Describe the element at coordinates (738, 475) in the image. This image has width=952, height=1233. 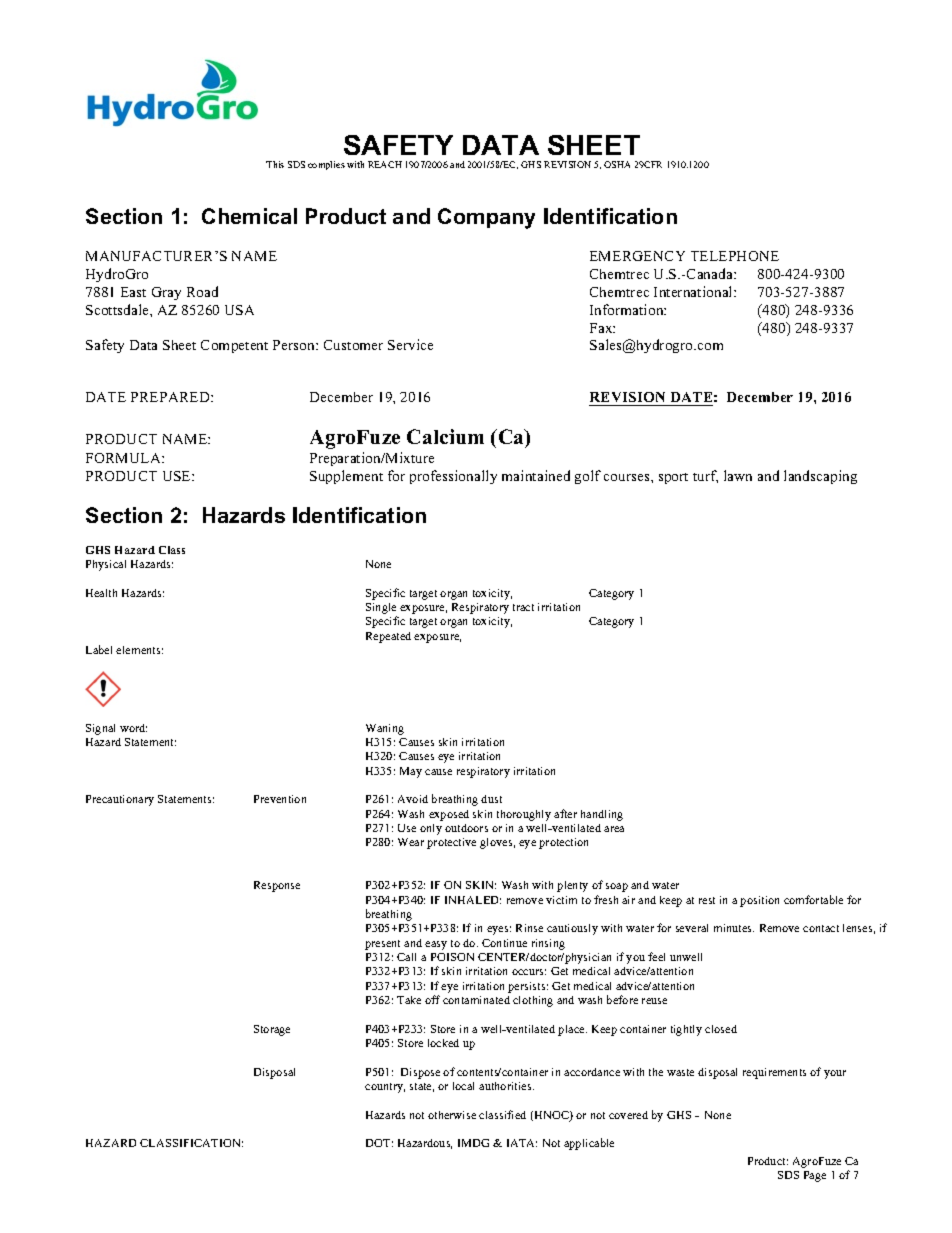
I see `lawn` at that location.
